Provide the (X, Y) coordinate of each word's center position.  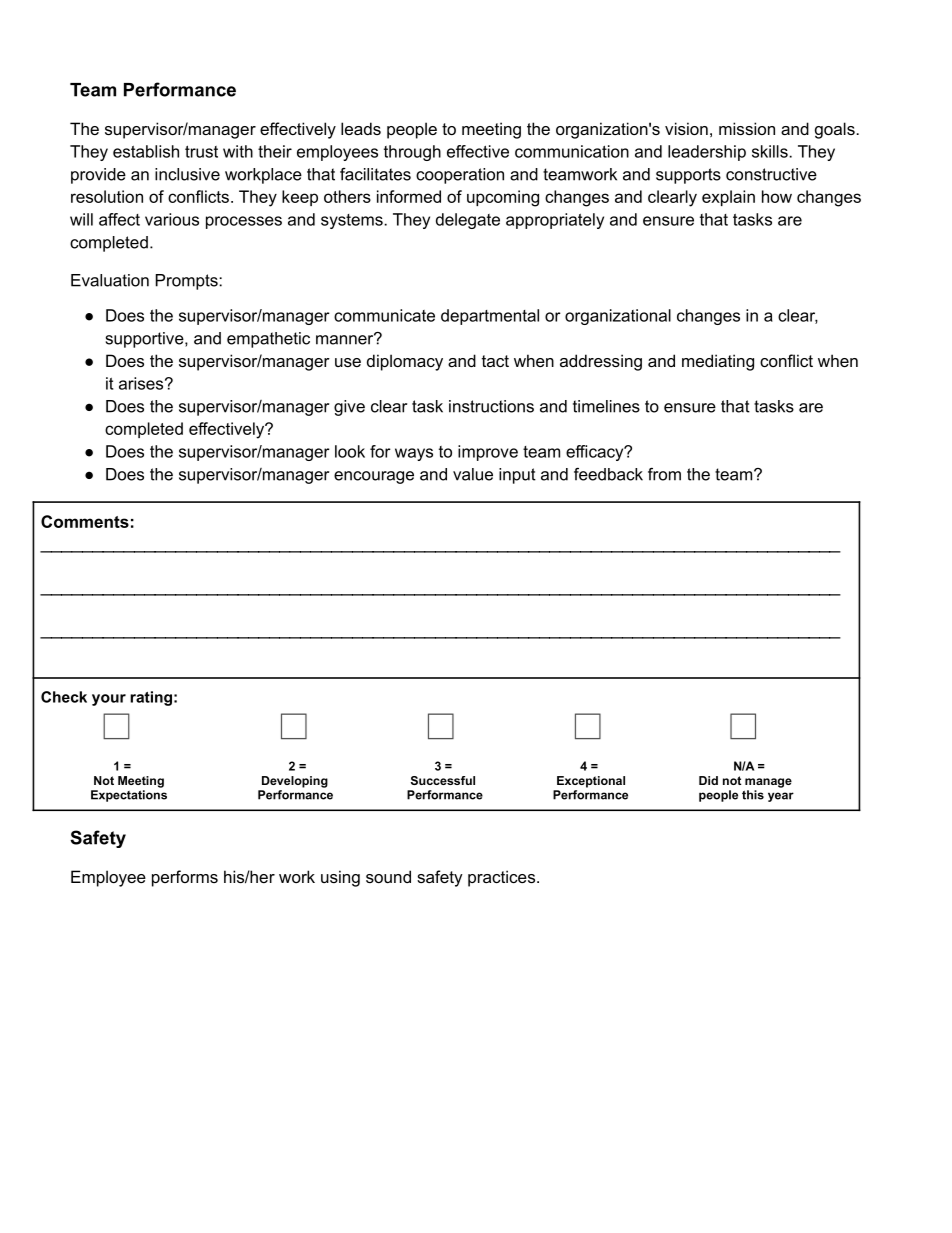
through (412, 153)
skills (771, 151)
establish (146, 151)
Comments (85, 521)
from (664, 474)
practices (501, 878)
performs (185, 878)
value (473, 474)
